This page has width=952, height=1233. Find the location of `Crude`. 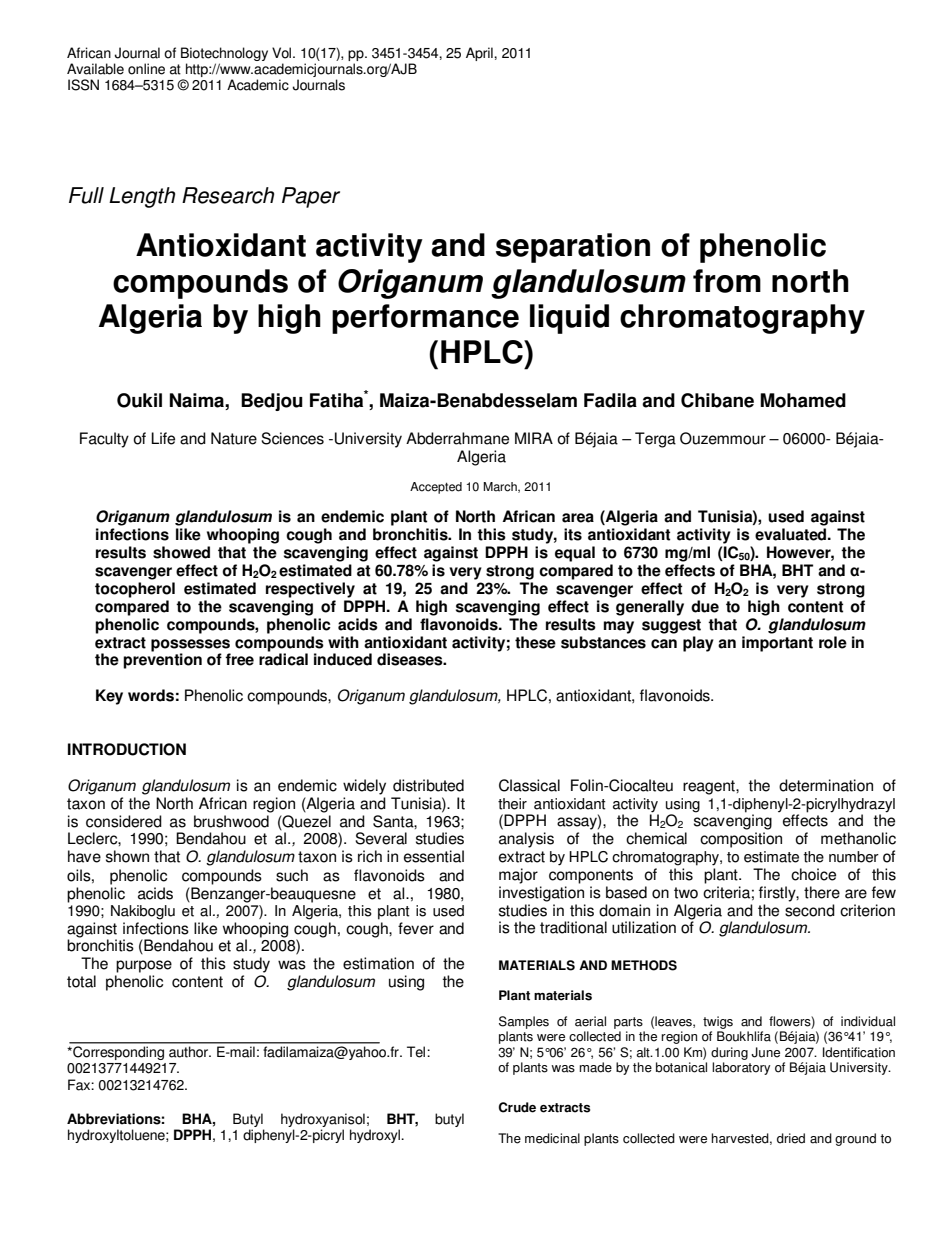

Crude is located at coordinates (517, 1107).
